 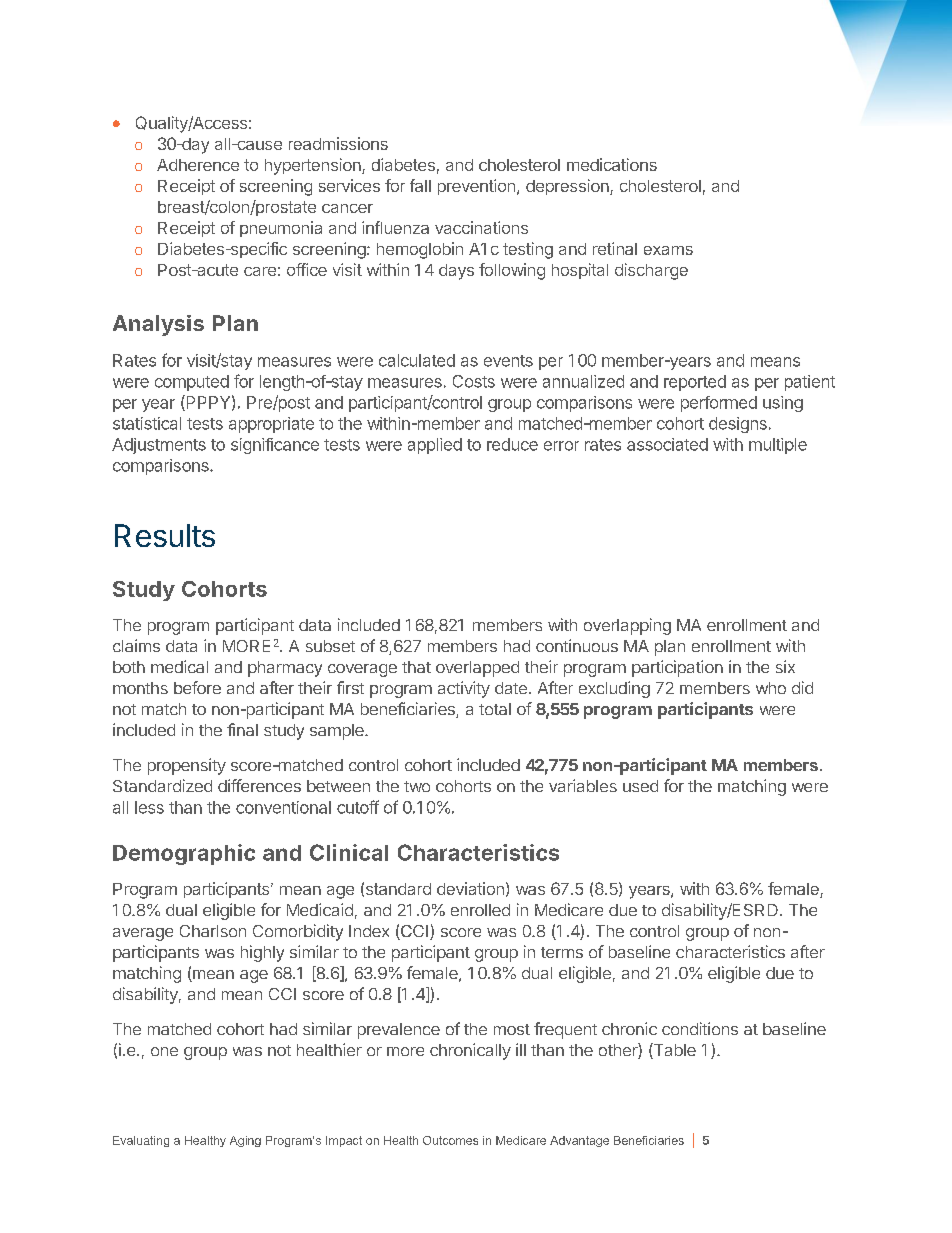 I want to click on computed, so click(x=192, y=383).
